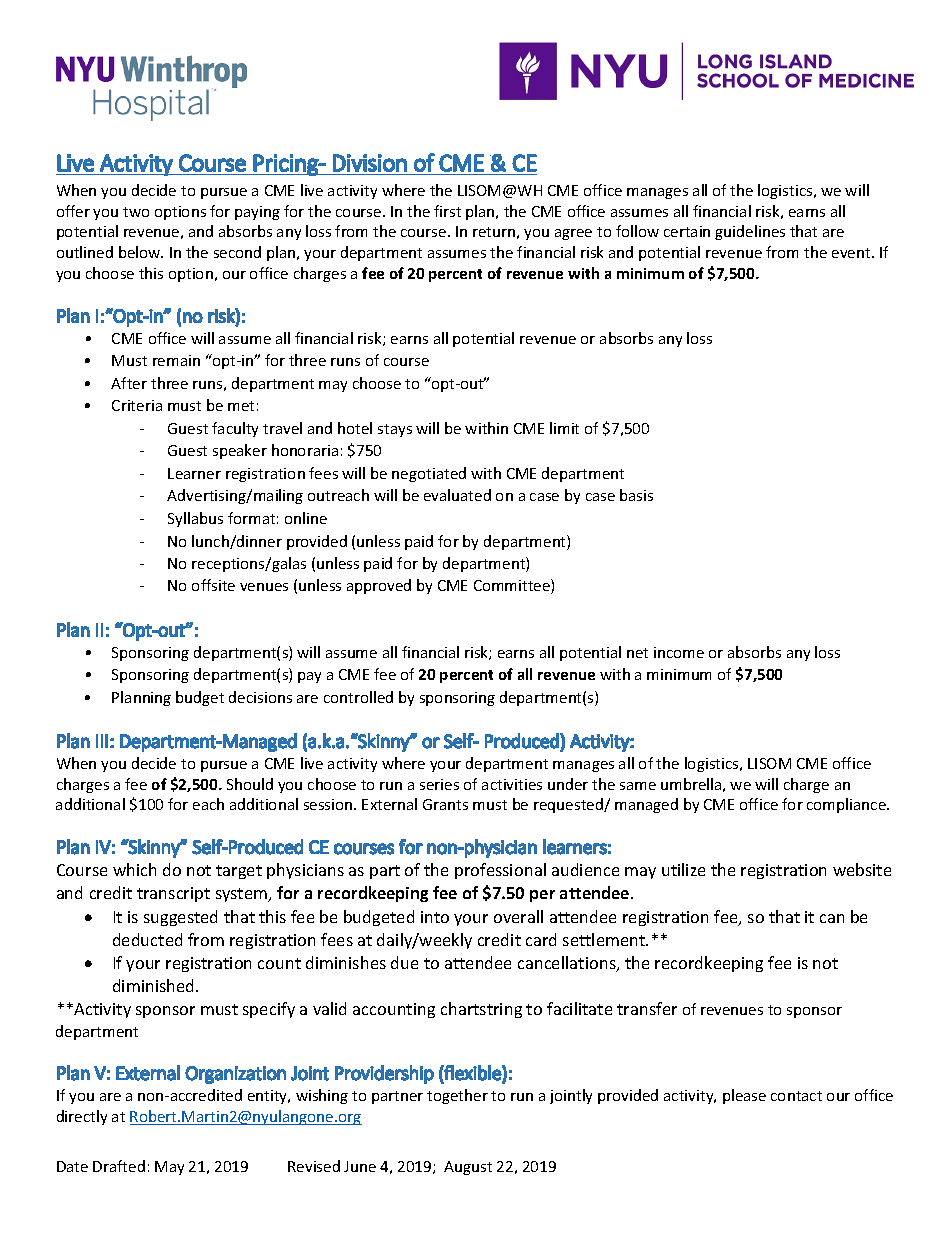 This document has width=952, height=1233. What do you see at coordinates (260, 697) in the document?
I see `decisions` at bounding box center [260, 697].
